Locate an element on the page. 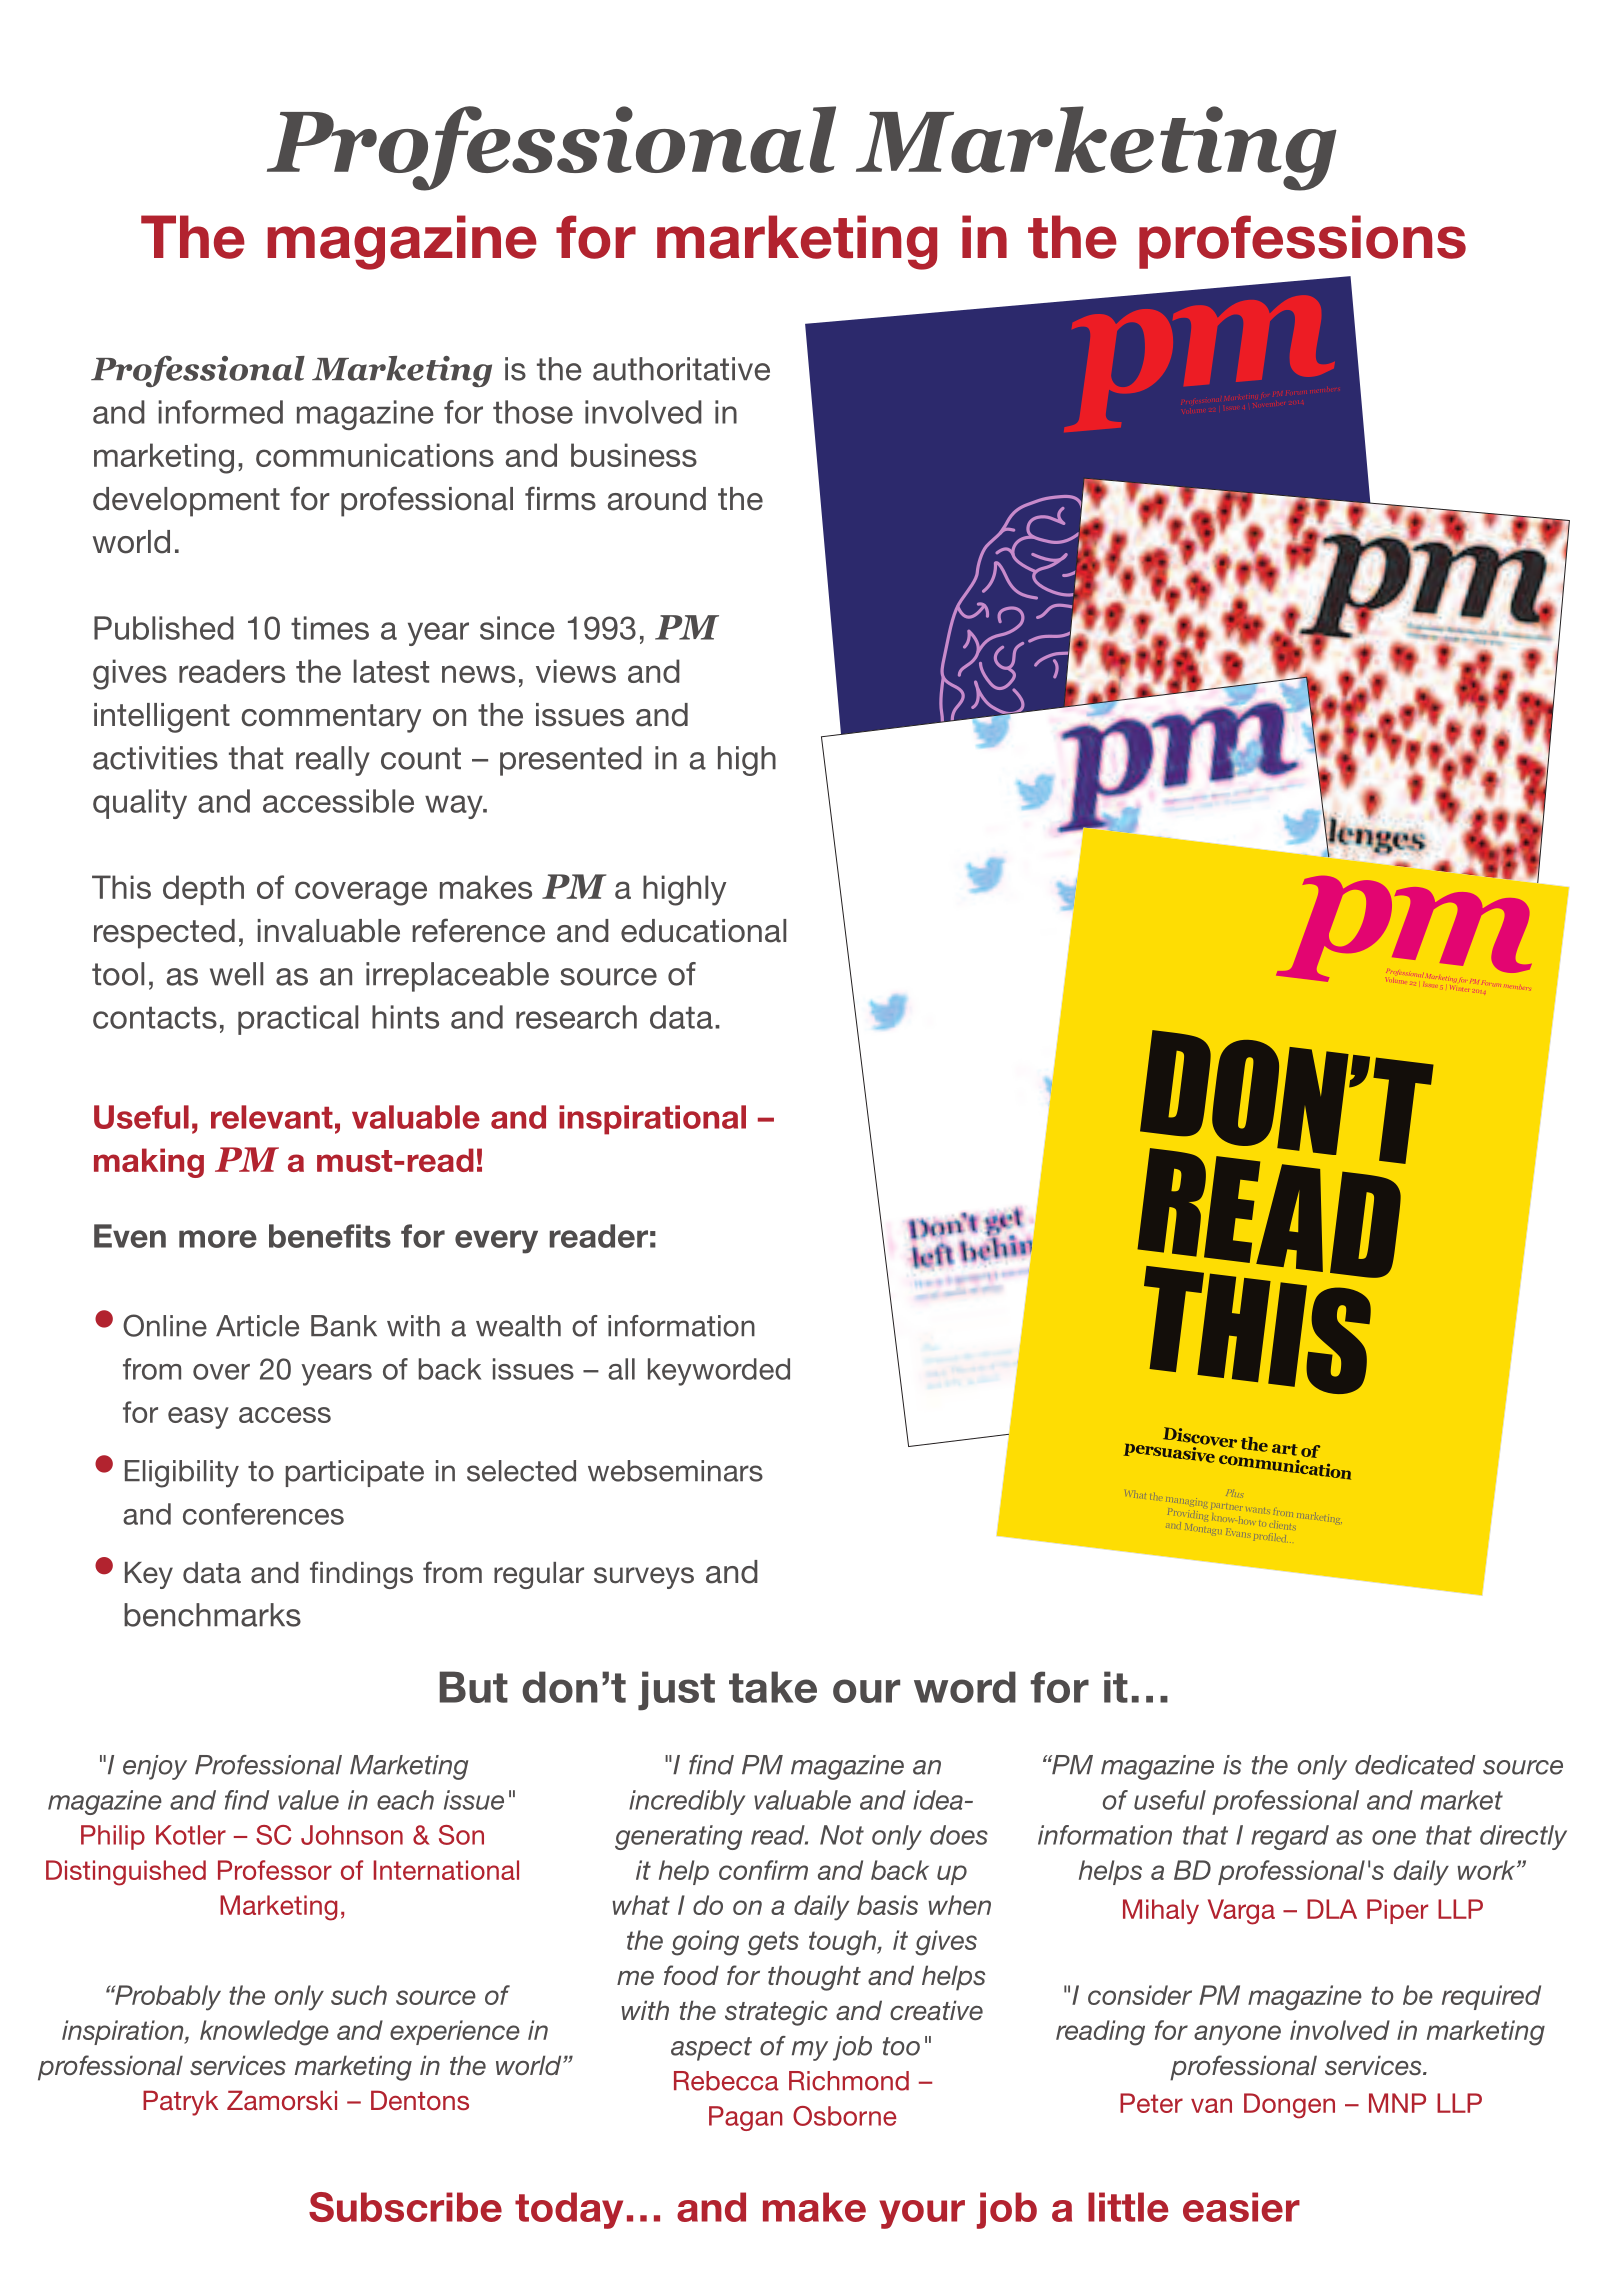  around is located at coordinates (657, 499).
